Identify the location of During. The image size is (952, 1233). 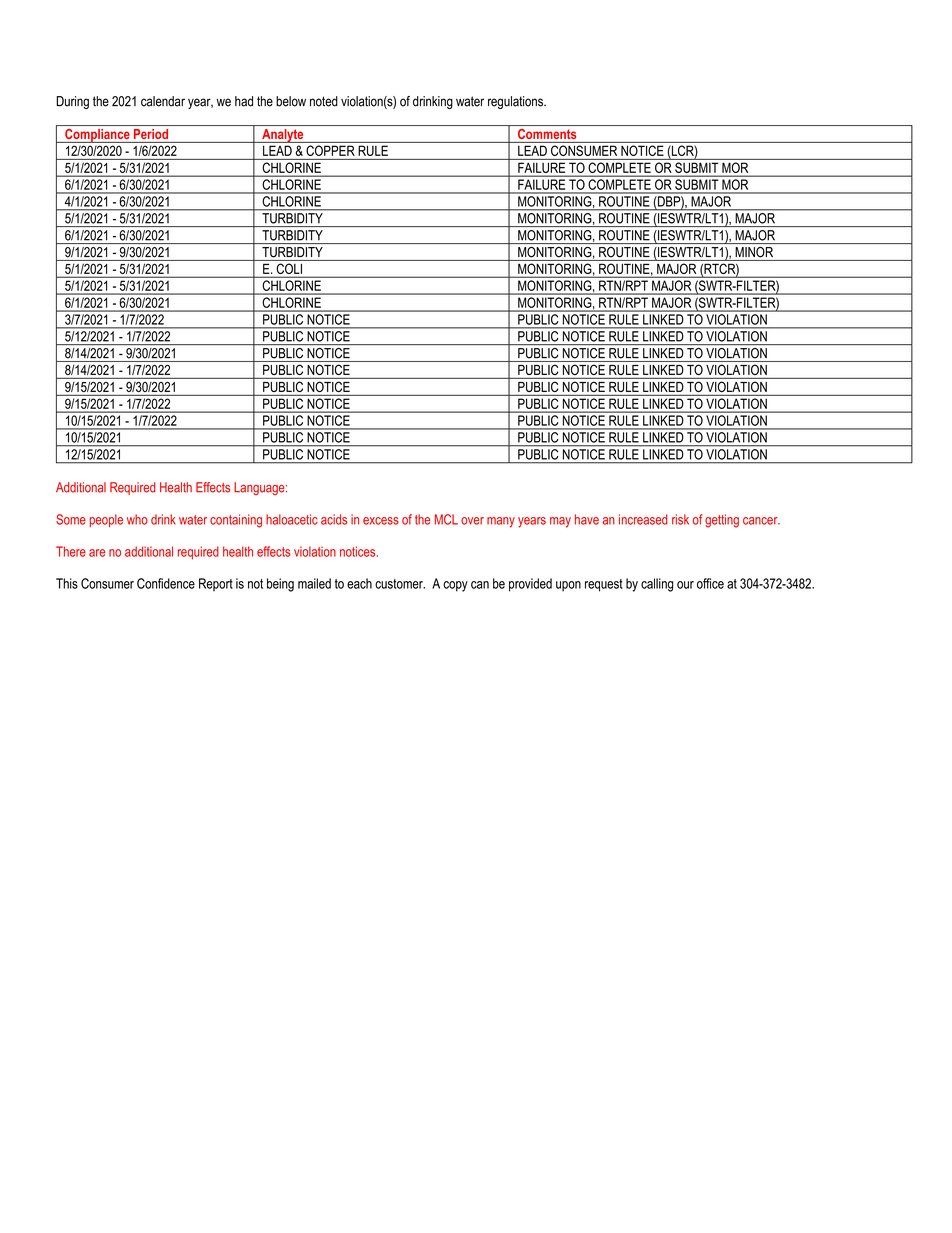
(72, 102).
